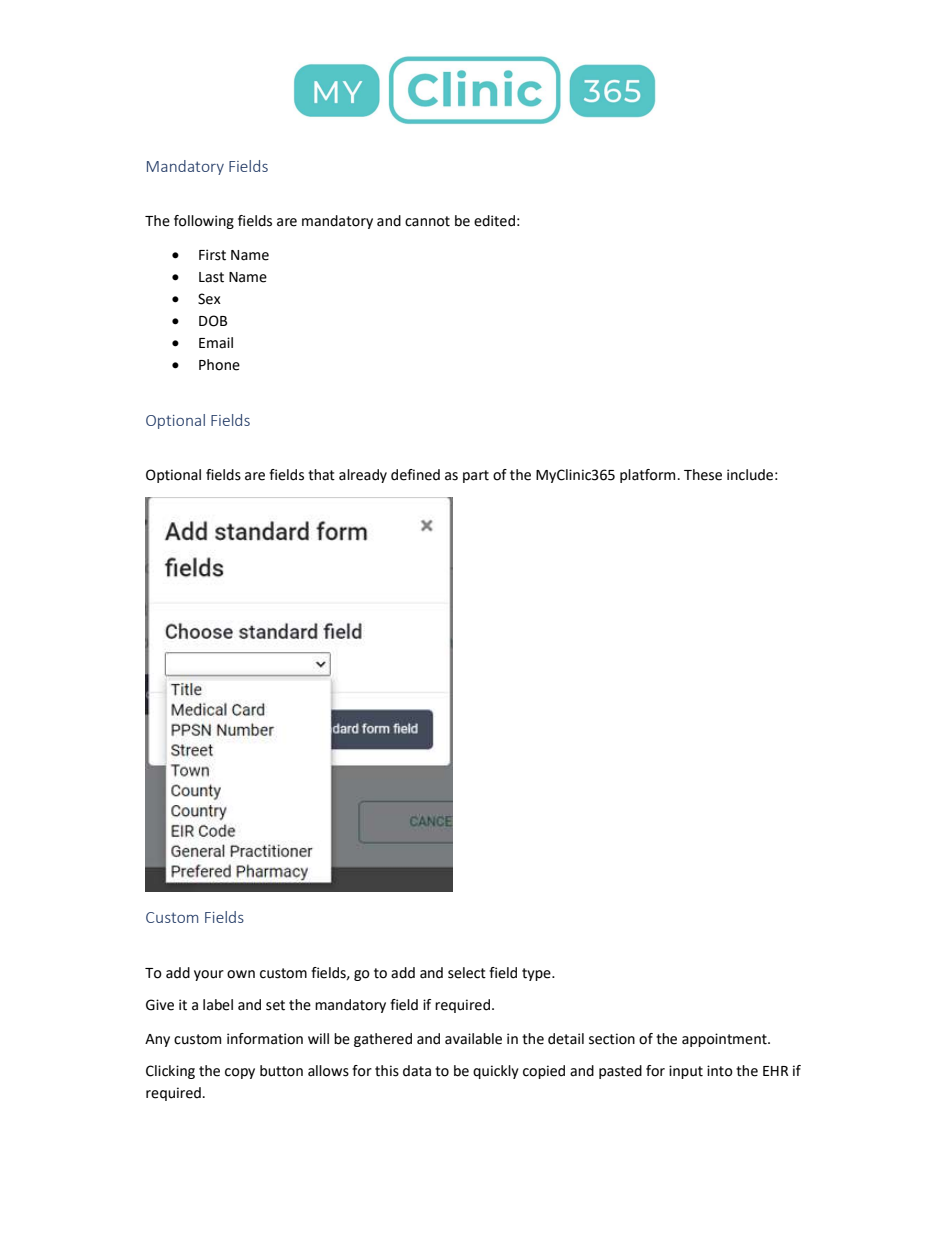  What do you see at coordinates (265, 1039) in the image?
I see `information` at bounding box center [265, 1039].
